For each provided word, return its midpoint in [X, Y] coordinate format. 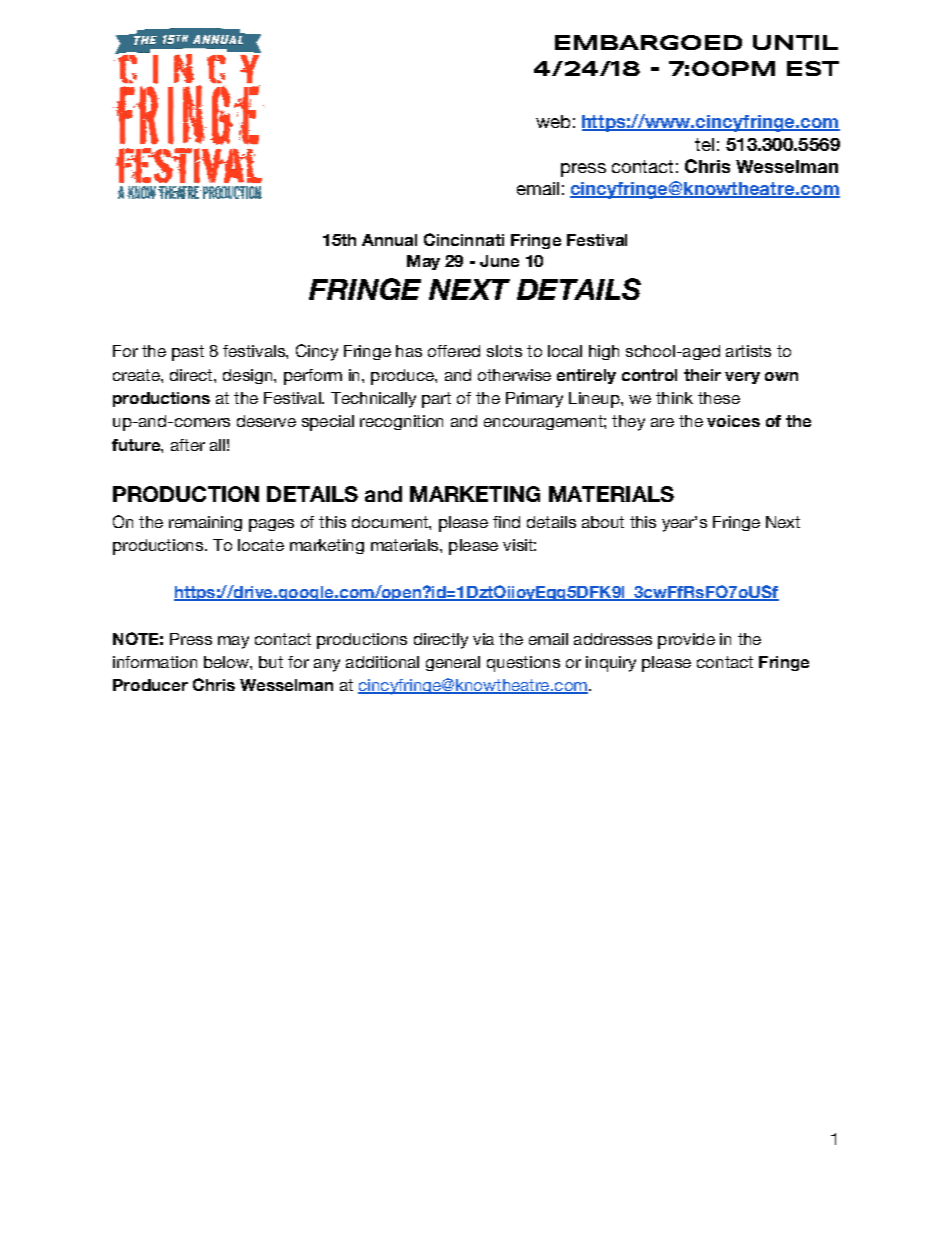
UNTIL [795, 42]
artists [748, 351]
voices [733, 421]
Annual [389, 240]
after [188, 445]
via [483, 639]
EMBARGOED [648, 42]
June [499, 261]
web [553, 121]
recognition [401, 422]
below [227, 662]
